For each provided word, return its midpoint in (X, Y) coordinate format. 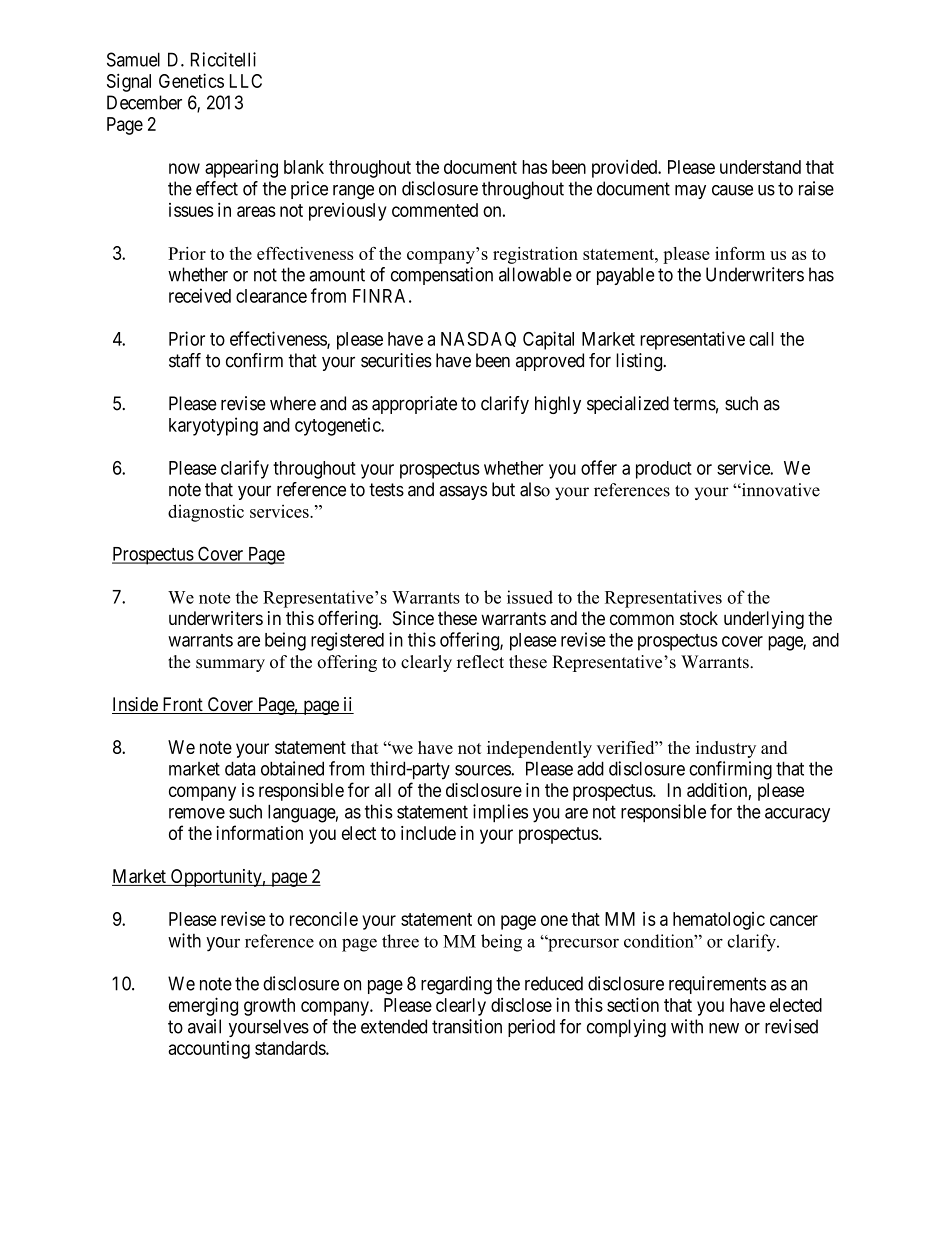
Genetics (191, 80)
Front (182, 705)
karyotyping (213, 426)
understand (760, 167)
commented (435, 210)
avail (204, 1026)
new (724, 1028)
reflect (480, 662)
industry (726, 749)
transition (467, 1026)
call (761, 339)
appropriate (414, 405)
